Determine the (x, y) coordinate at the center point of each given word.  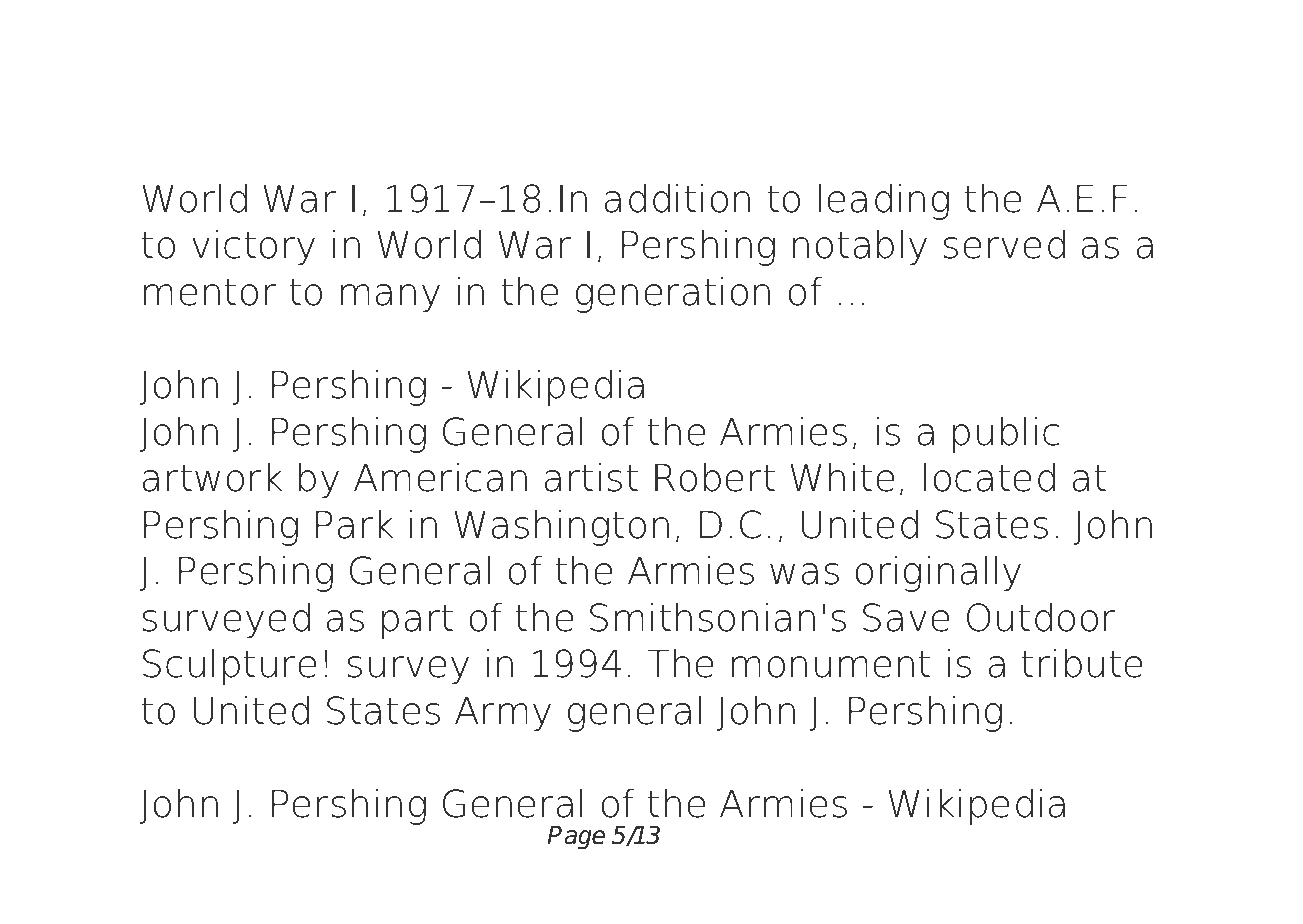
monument (831, 664)
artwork (212, 477)
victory (253, 247)
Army (503, 714)
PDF (411, 75)
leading (884, 201)
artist (591, 477)
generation (673, 294)
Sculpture (229, 666)
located (989, 477)
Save (906, 617)
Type (289, 80)
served (1004, 244)
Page (576, 838)
